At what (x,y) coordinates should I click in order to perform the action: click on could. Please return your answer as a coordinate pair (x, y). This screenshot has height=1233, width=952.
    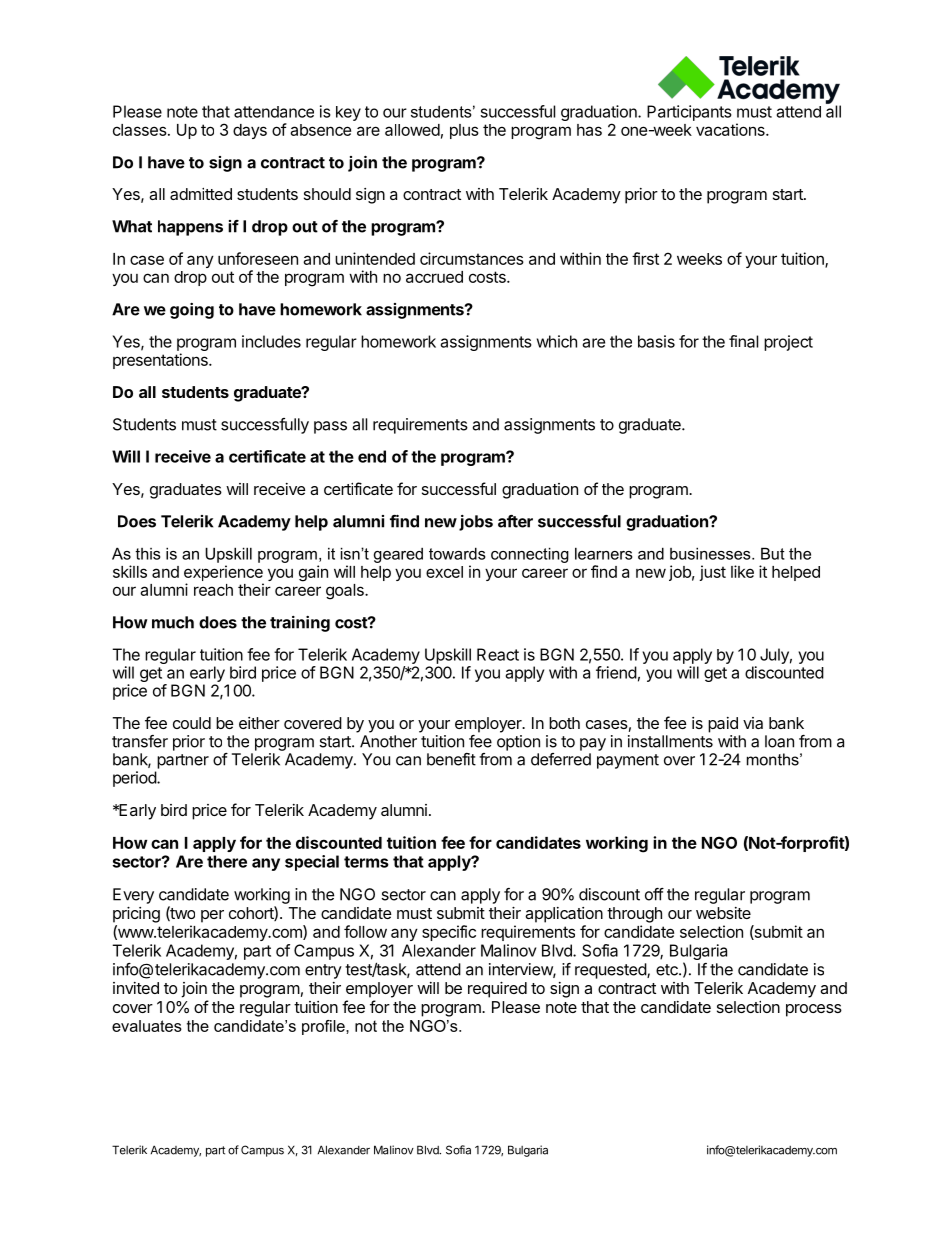
    Looking at the image, I should click on (192, 723).
